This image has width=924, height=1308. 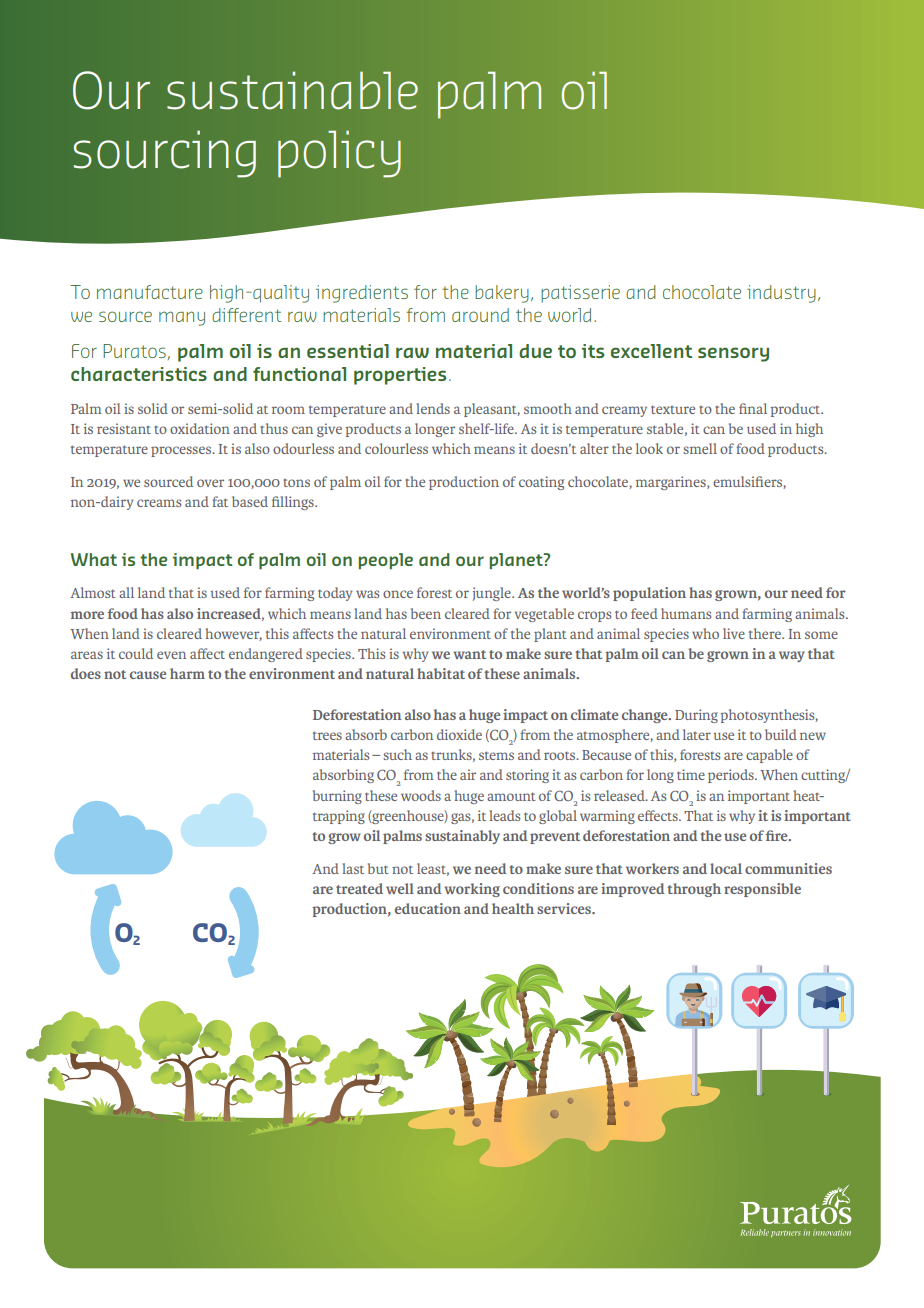 What do you see at coordinates (339, 154) in the image?
I see `policy` at bounding box center [339, 154].
